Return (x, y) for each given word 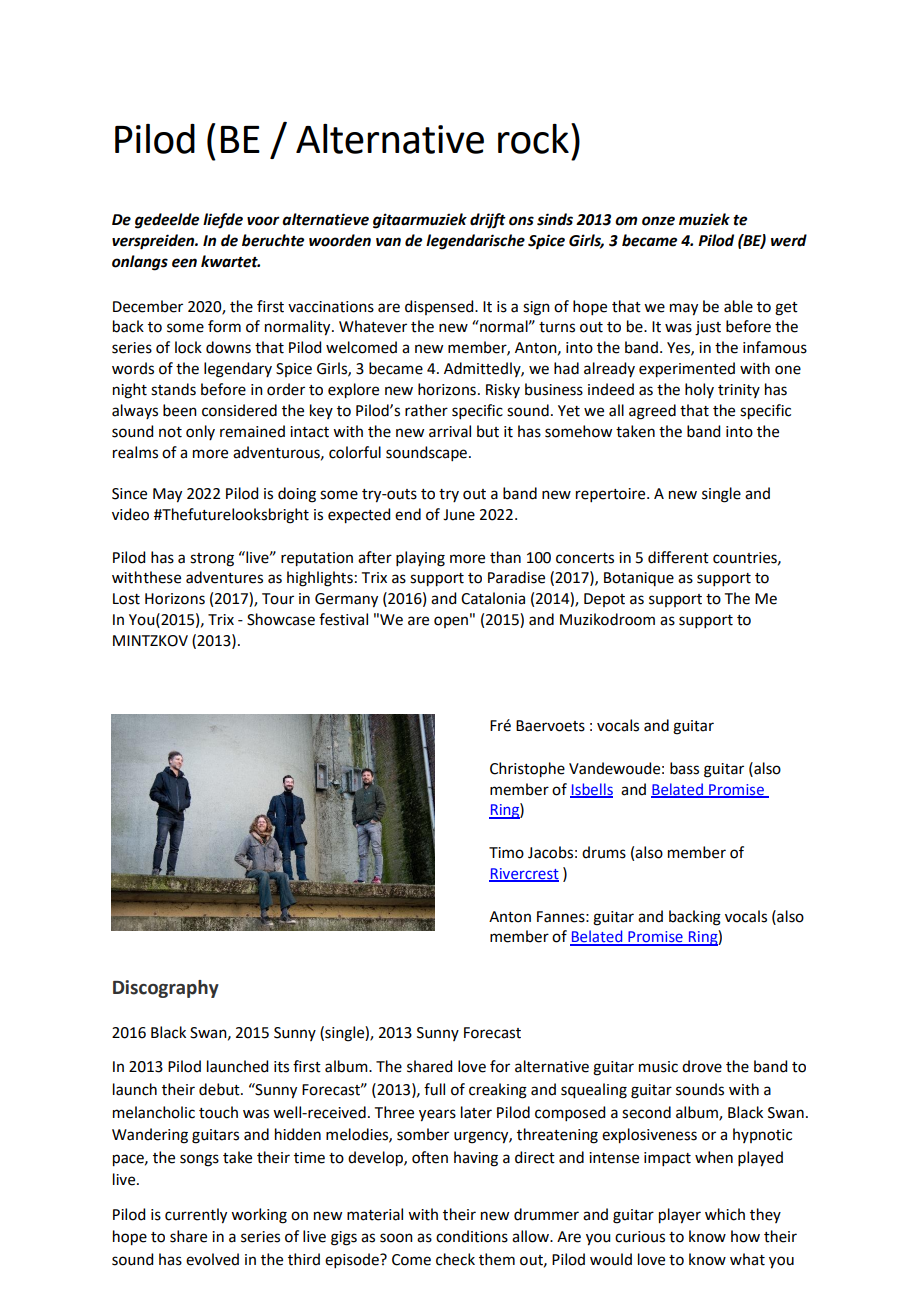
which (725, 1214)
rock (533, 139)
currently (196, 1216)
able (738, 306)
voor (263, 221)
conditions (472, 1236)
